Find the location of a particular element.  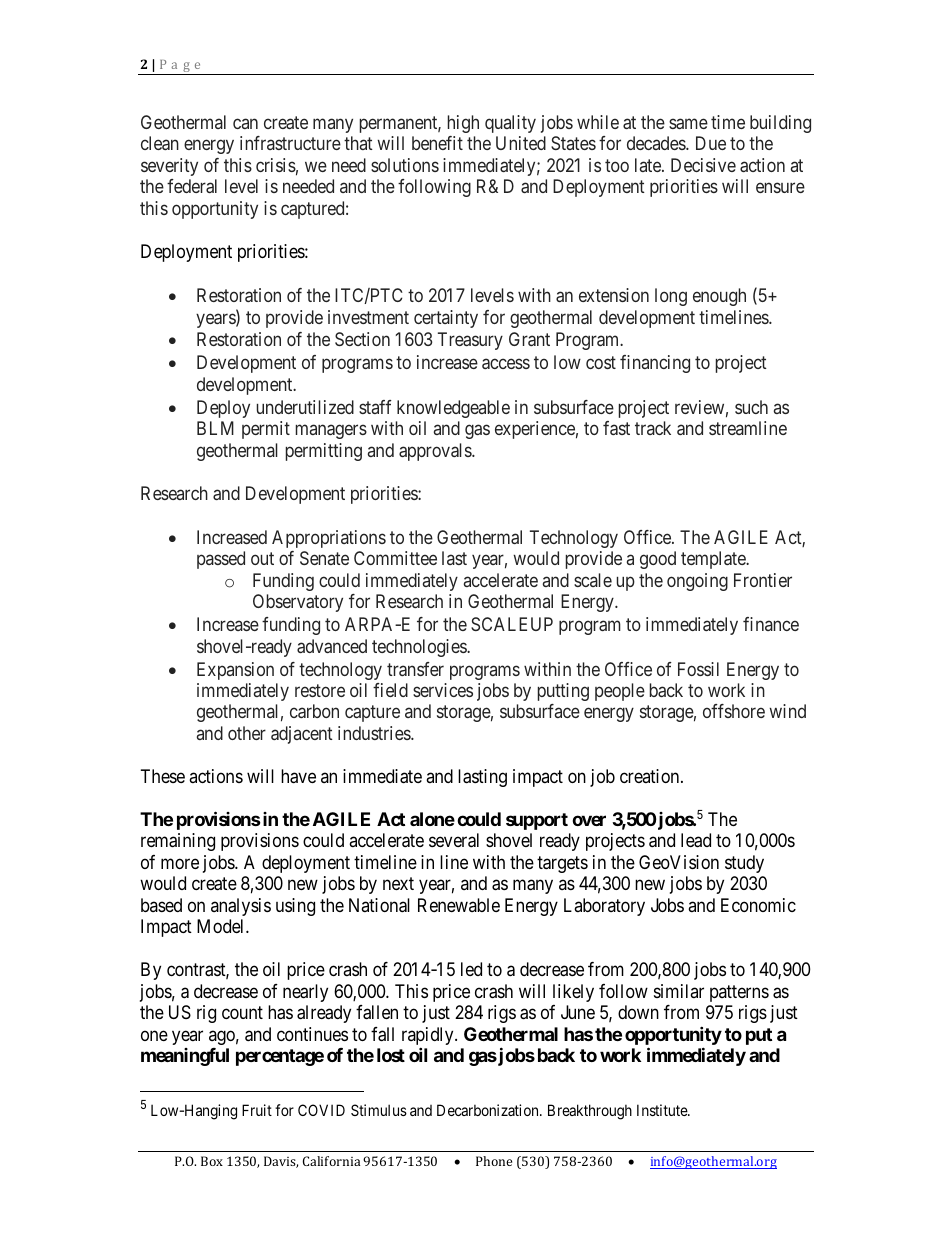

Fruit is located at coordinates (257, 1110).
